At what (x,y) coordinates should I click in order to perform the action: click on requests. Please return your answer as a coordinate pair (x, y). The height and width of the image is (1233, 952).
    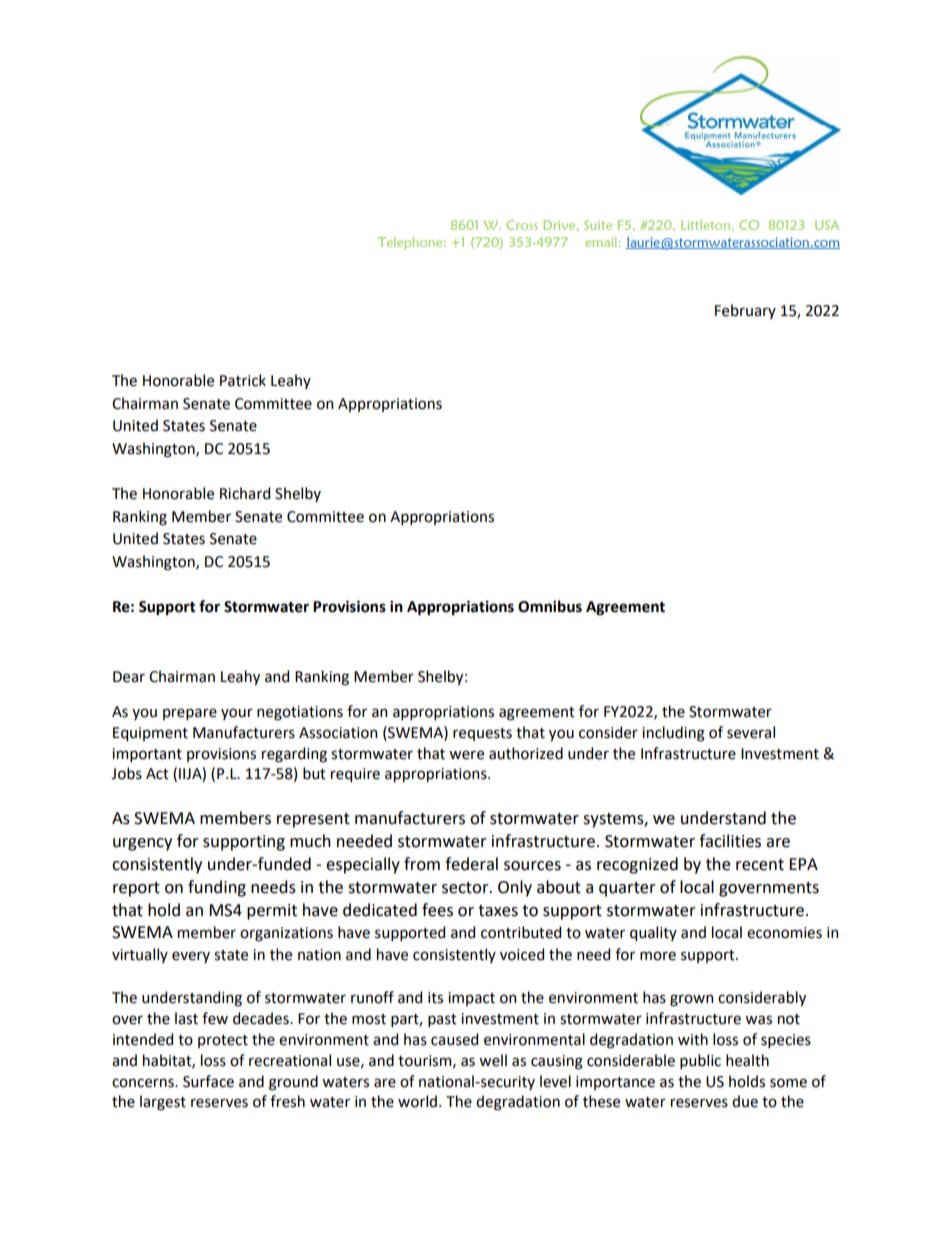
    Looking at the image, I should click on (482, 734).
